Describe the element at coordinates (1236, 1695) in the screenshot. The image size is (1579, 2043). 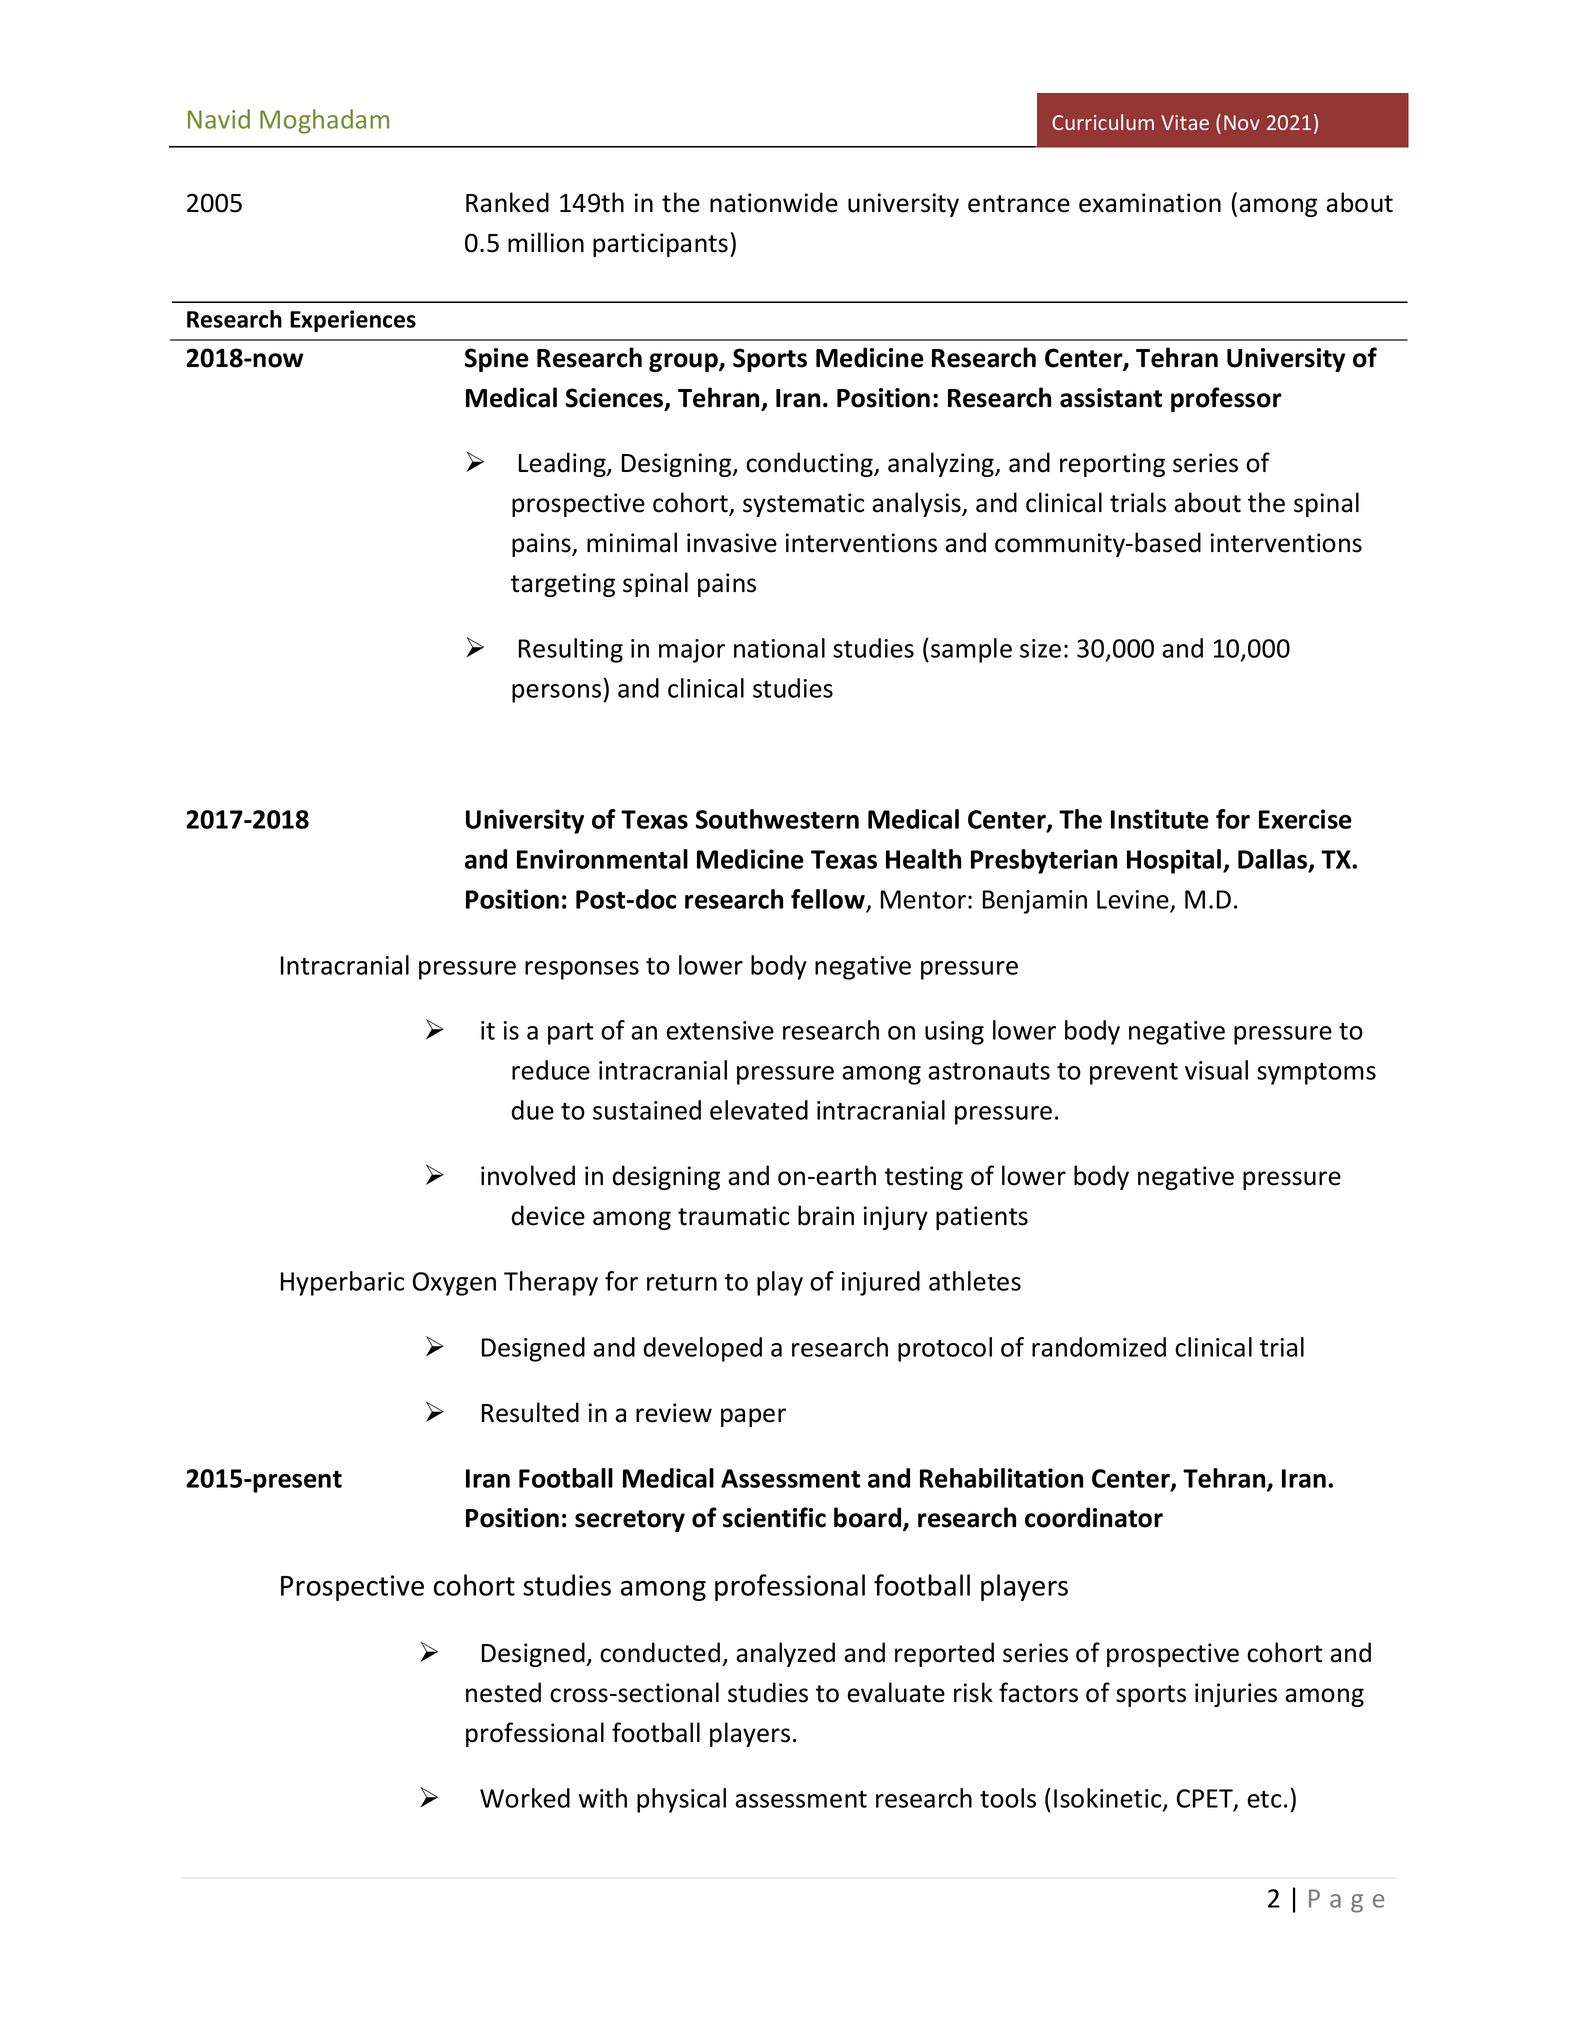
I see `injuries` at that location.
